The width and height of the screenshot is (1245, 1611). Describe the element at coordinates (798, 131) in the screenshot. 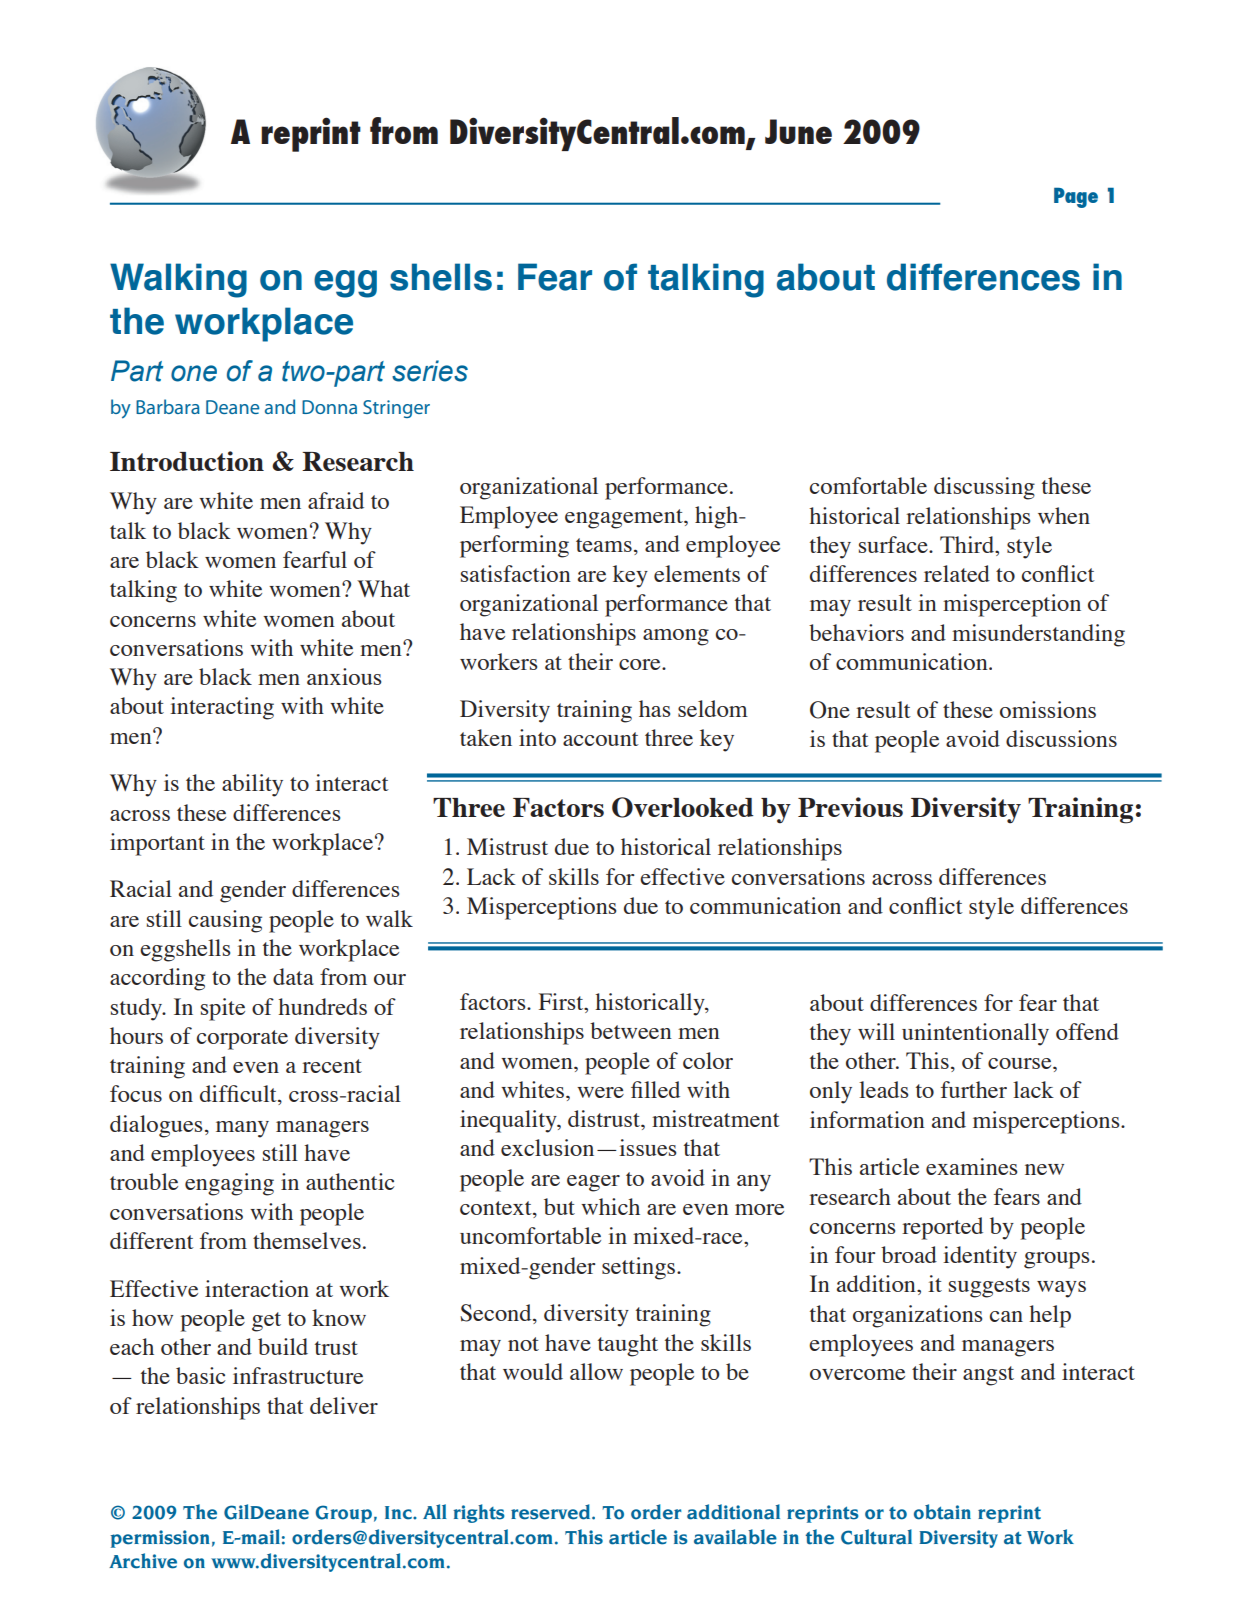

I see `June` at that location.
